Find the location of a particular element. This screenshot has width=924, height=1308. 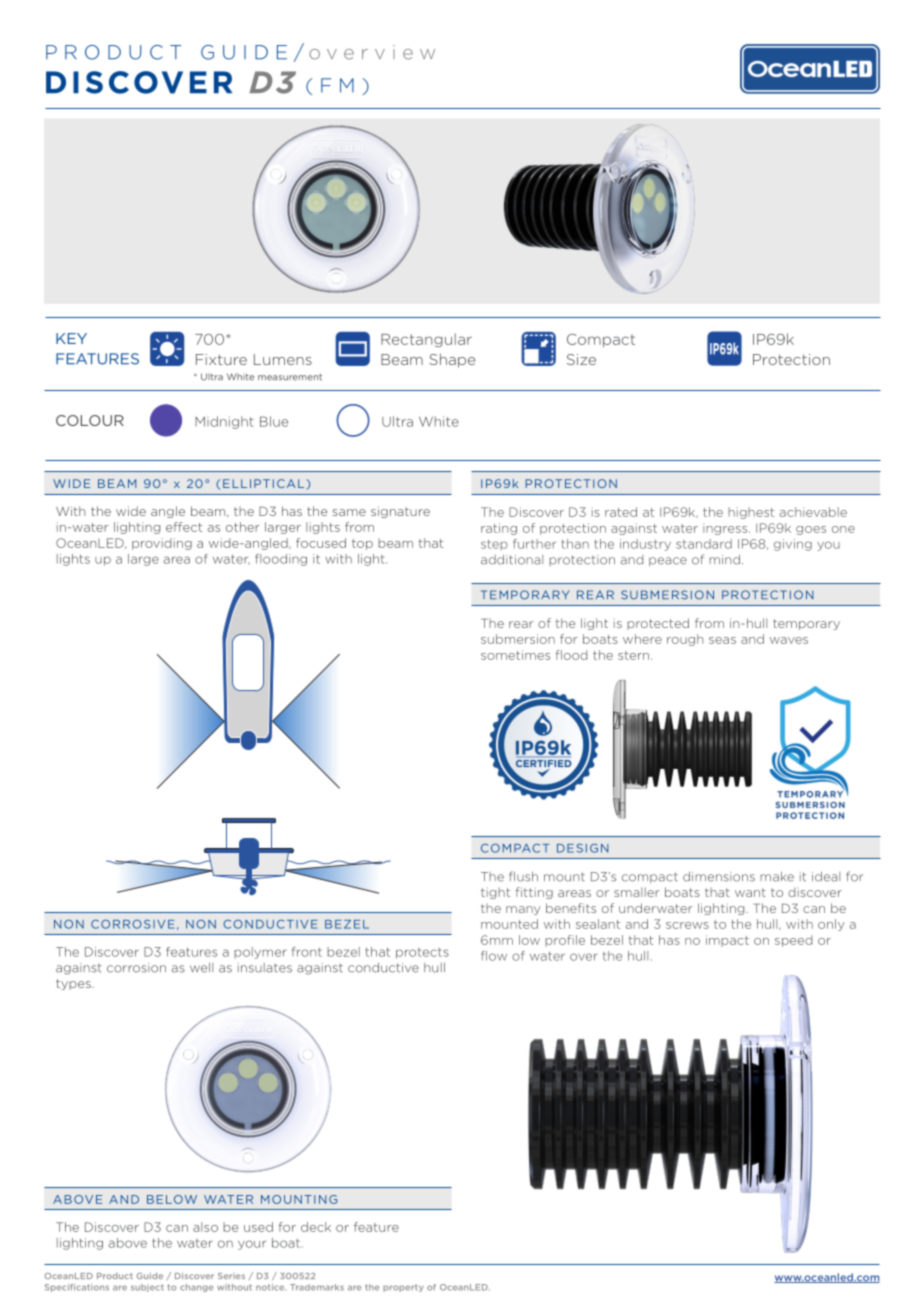

Shape is located at coordinates (452, 361).
